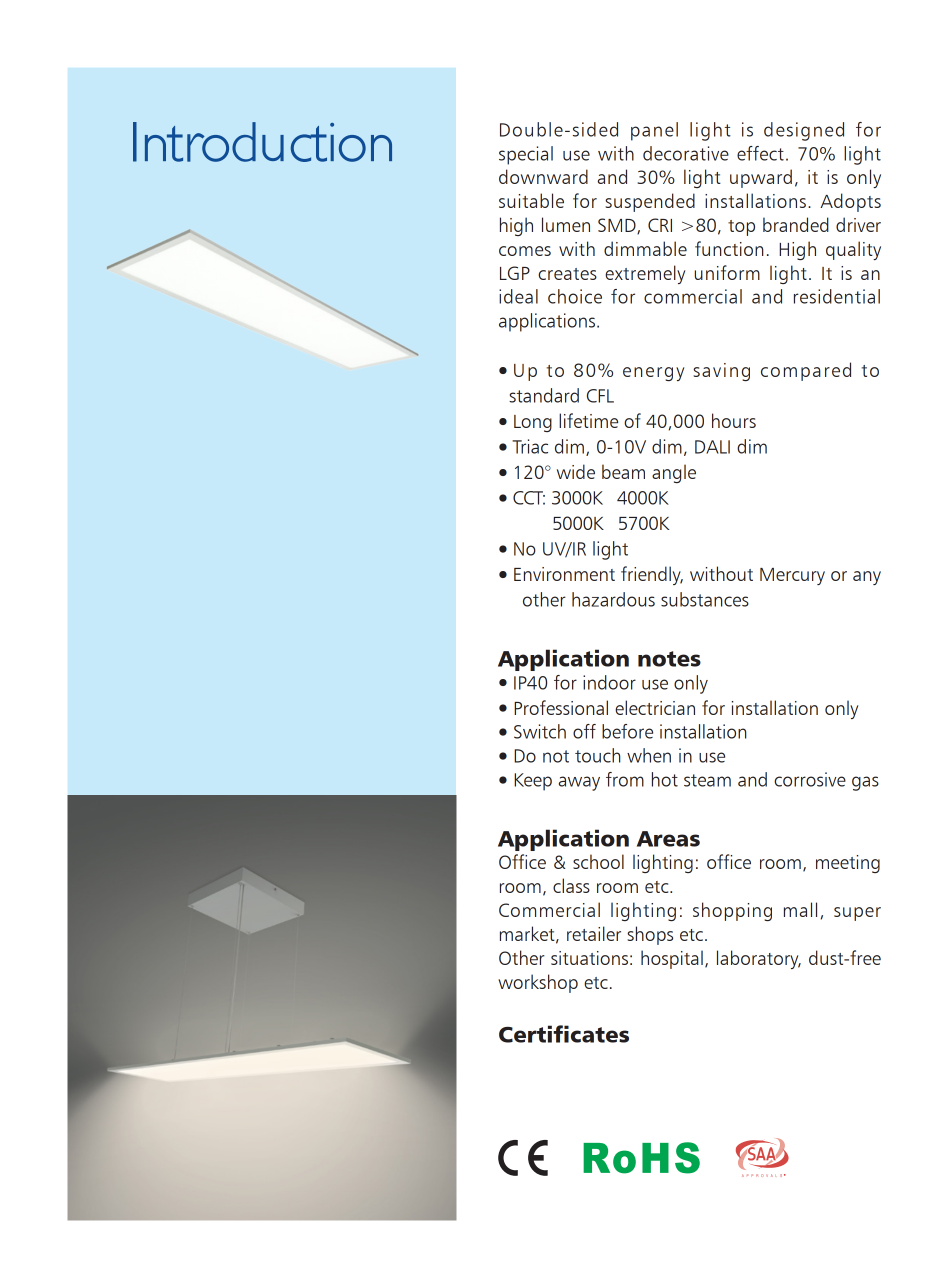 The height and width of the page is (1288, 949). I want to click on Professional, so click(561, 707).
